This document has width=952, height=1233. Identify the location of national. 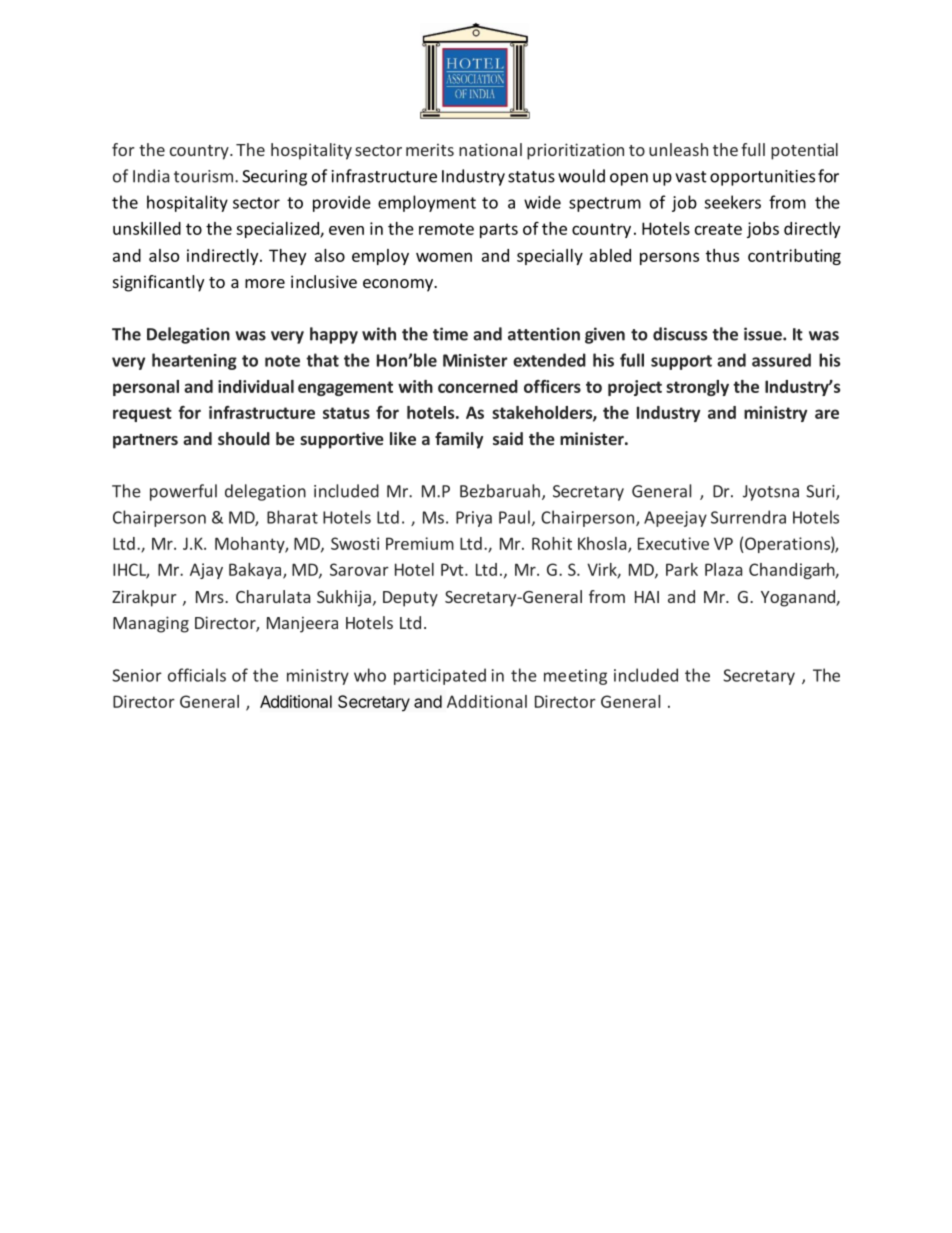
(490, 149).
